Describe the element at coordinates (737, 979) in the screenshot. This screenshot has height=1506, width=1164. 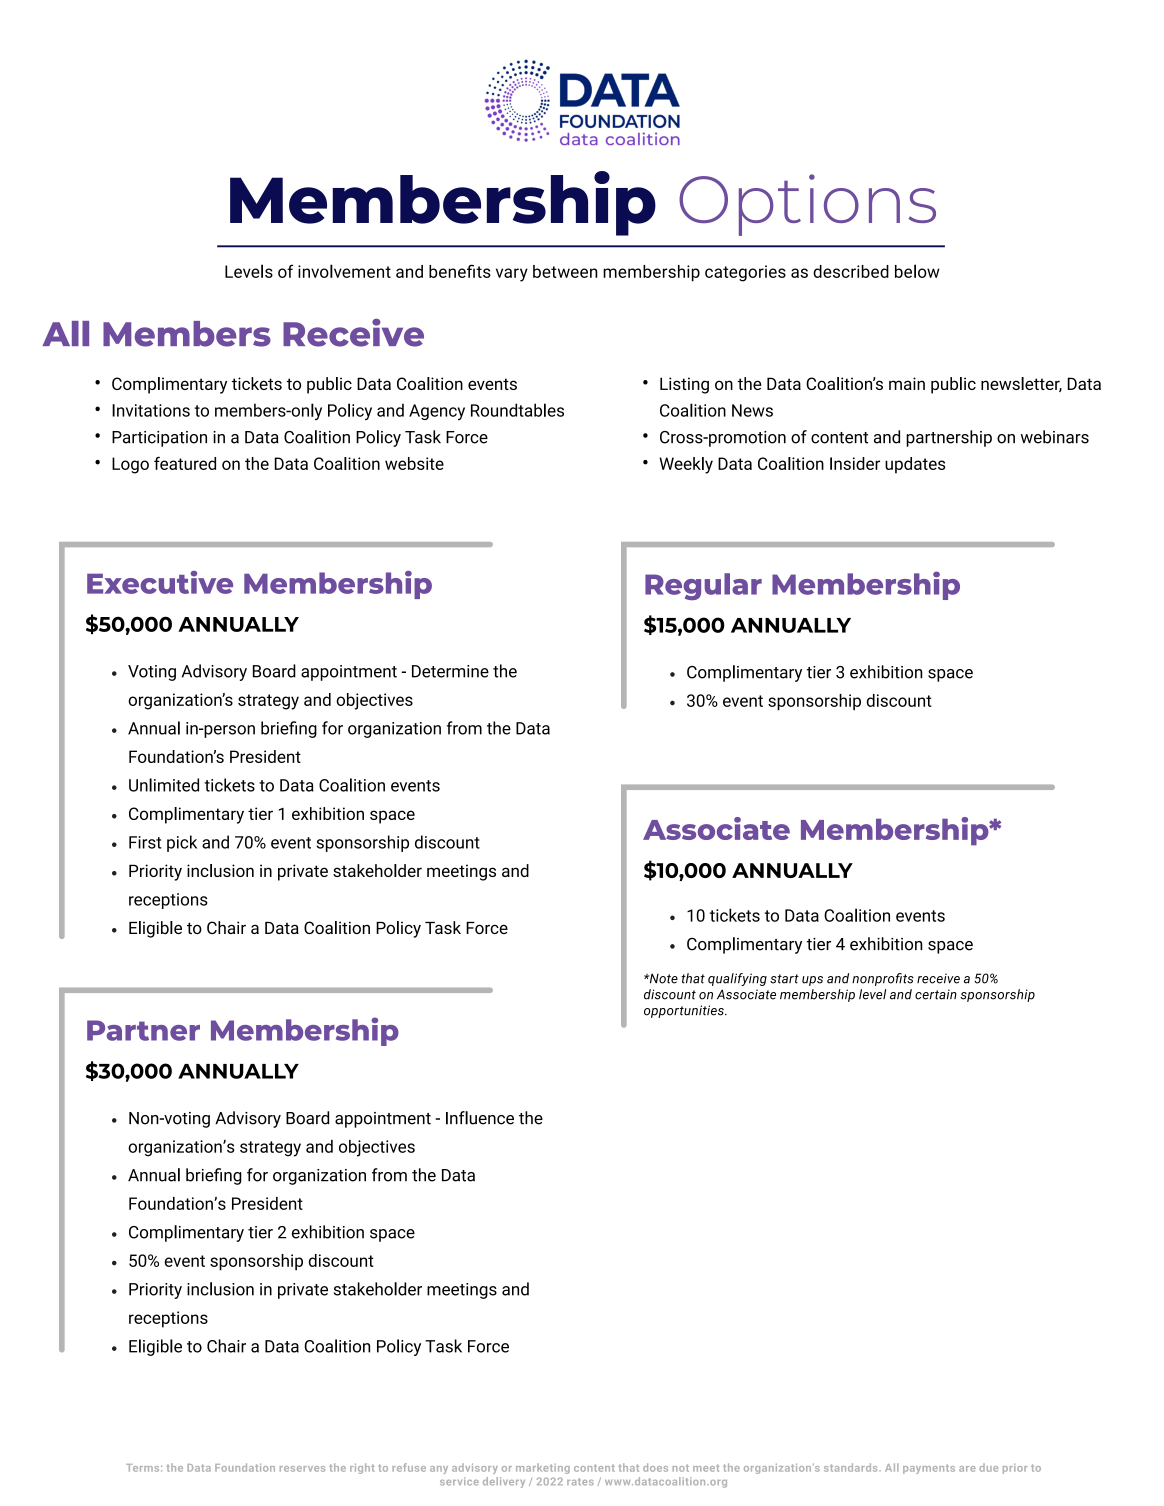
I see `qualifying` at that location.
